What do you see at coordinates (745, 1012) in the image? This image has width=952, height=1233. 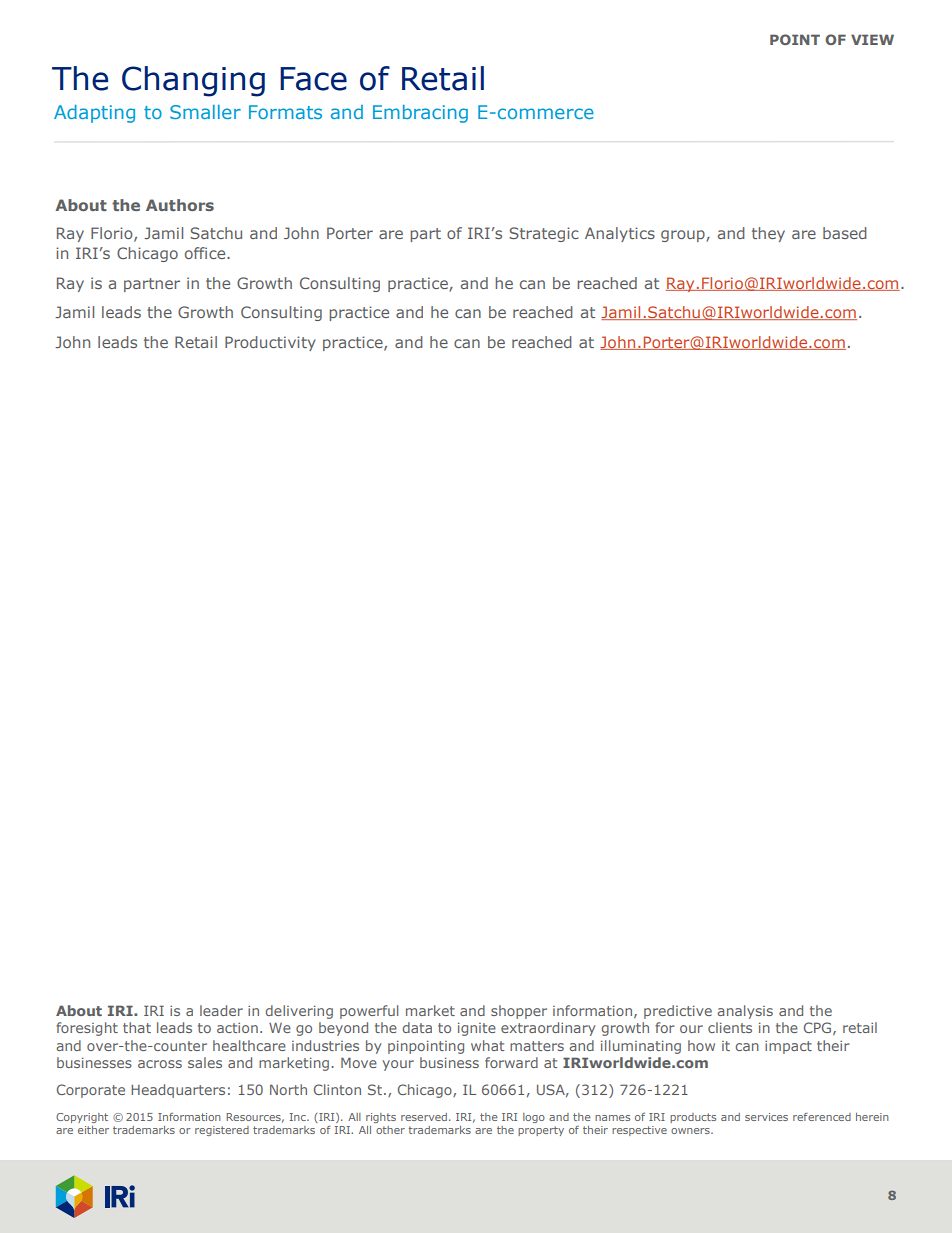 I see `analysis` at bounding box center [745, 1012].
